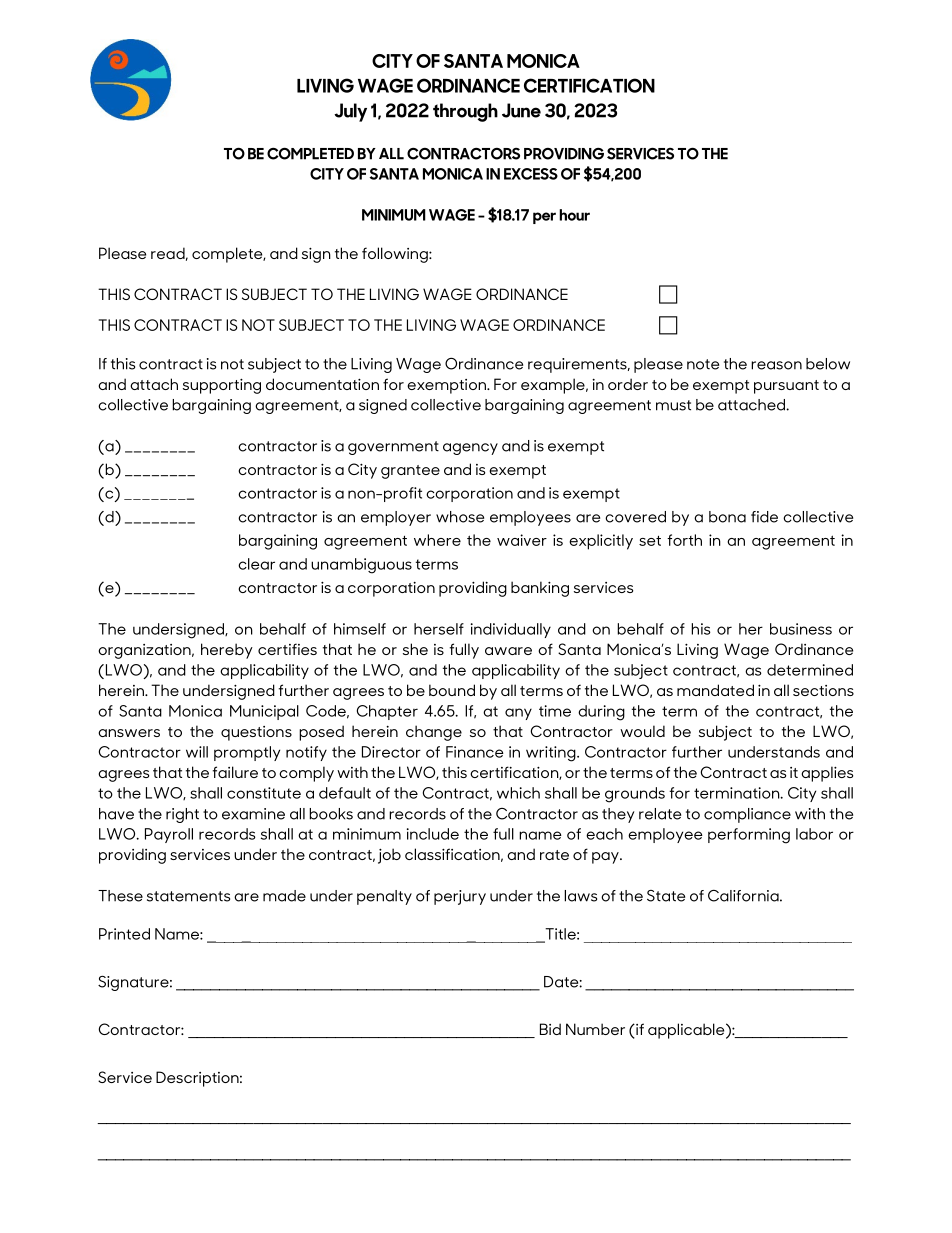 The width and height of the screenshot is (952, 1233). What do you see at coordinates (256, 564) in the screenshot?
I see `clear` at bounding box center [256, 564].
